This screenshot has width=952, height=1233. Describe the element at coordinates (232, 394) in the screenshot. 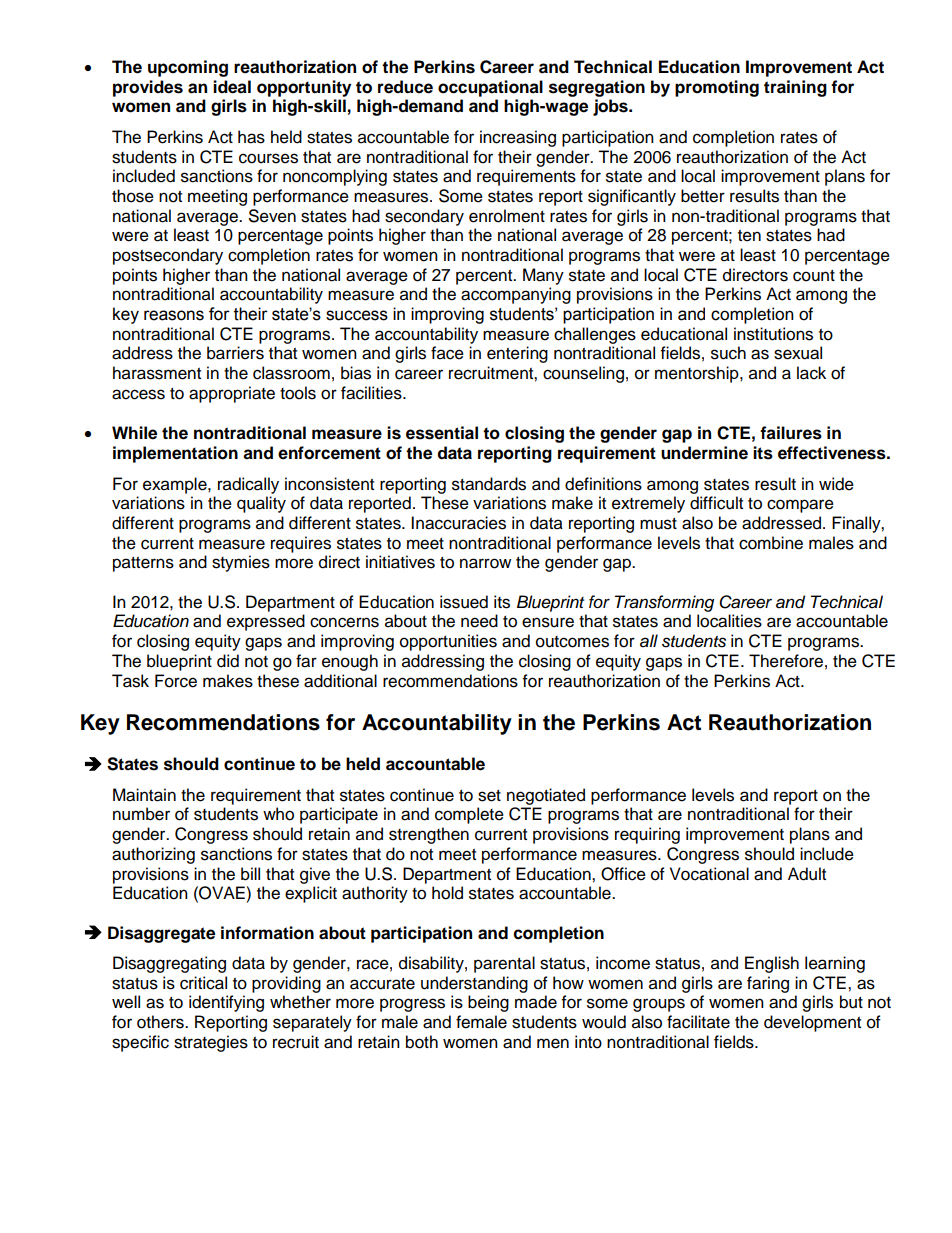

I see `appropriate` at that location.
